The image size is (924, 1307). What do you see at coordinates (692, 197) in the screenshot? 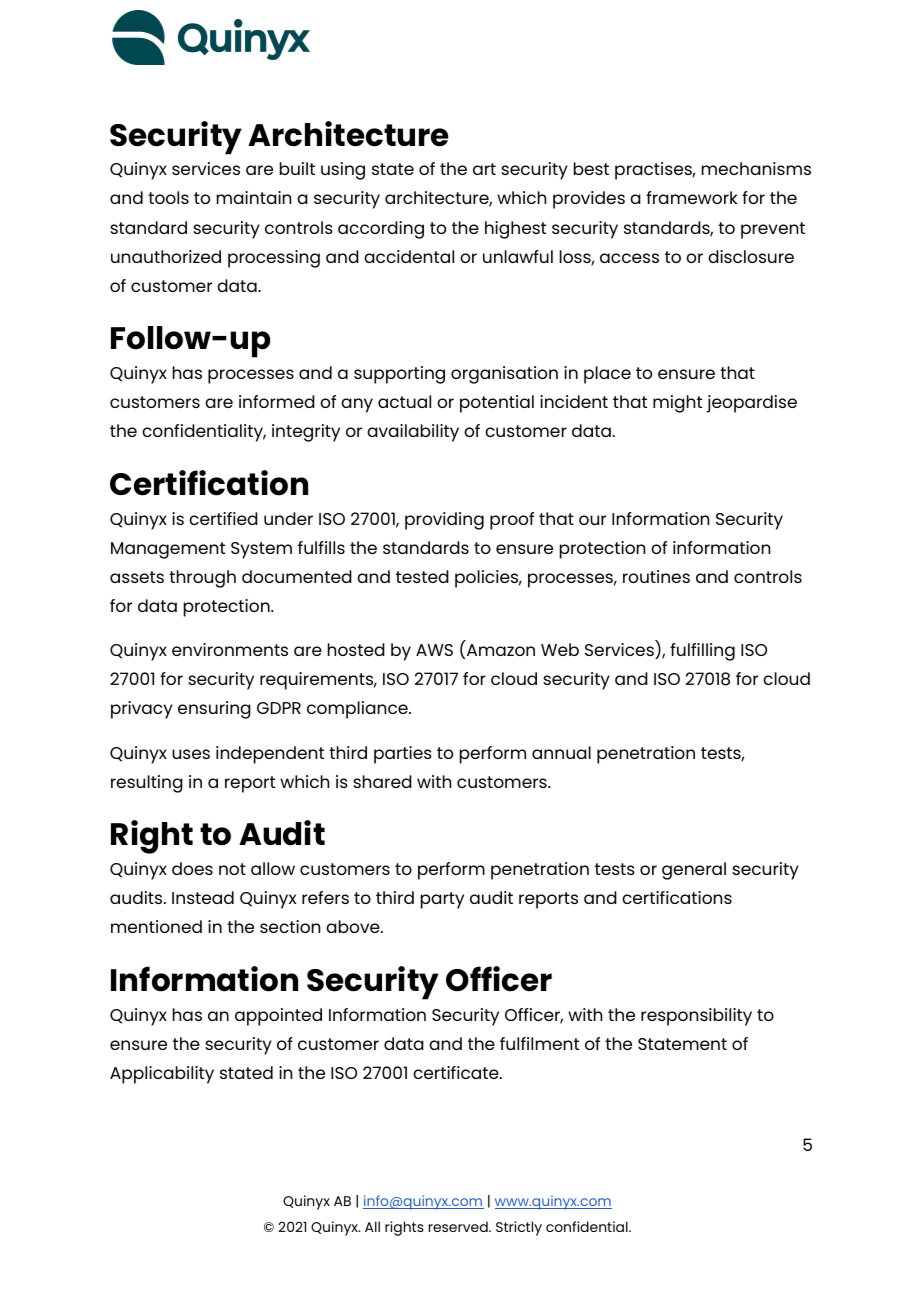
I see `framework` at bounding box center [692, 197].
